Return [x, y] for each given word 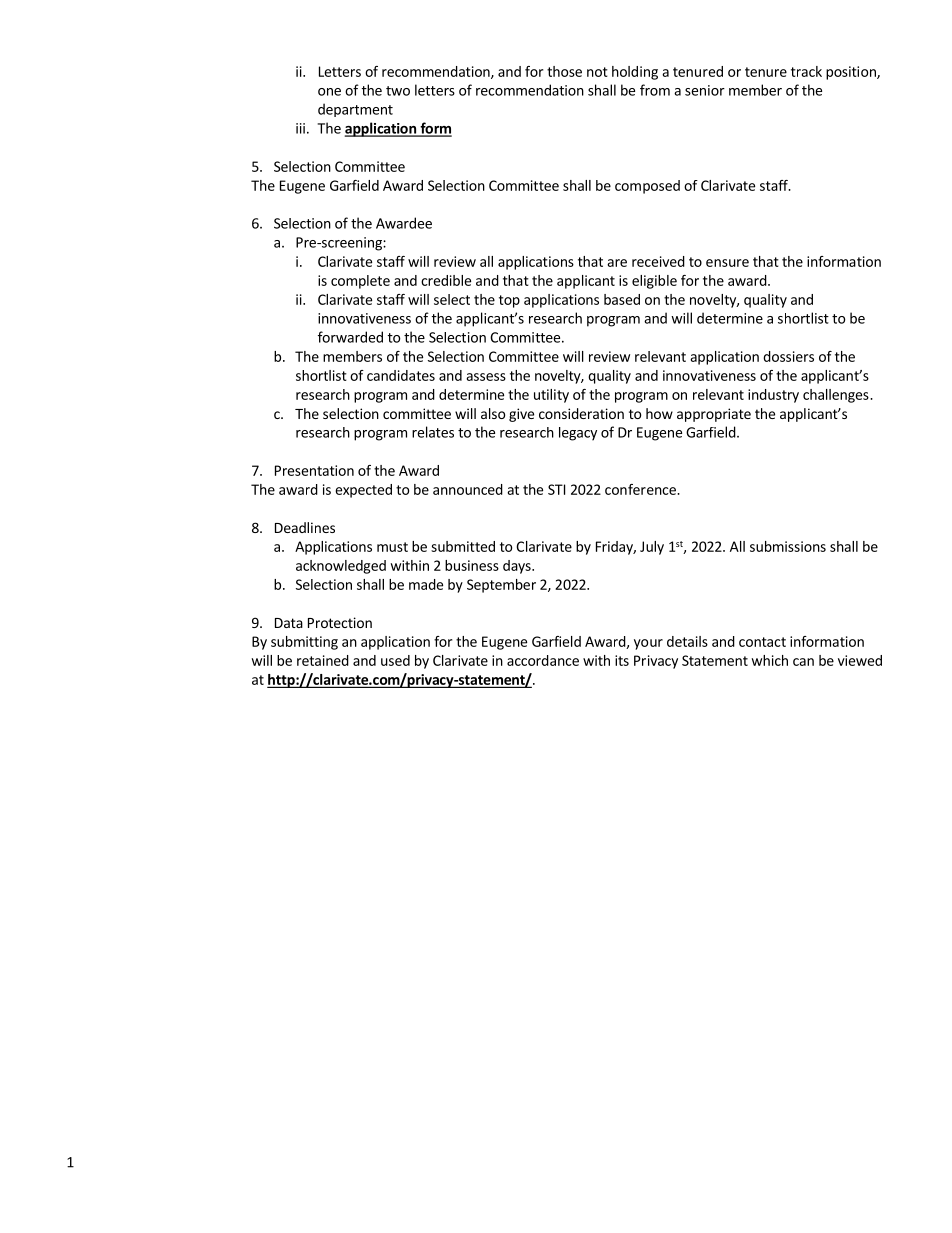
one [329, 92]
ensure [727, 263]
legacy [578, 434]
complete [360, 282]
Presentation [314, 470]
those [564, 71]
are [617, 263]
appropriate [714, 415]
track [806, 71]
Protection [340, 622]
